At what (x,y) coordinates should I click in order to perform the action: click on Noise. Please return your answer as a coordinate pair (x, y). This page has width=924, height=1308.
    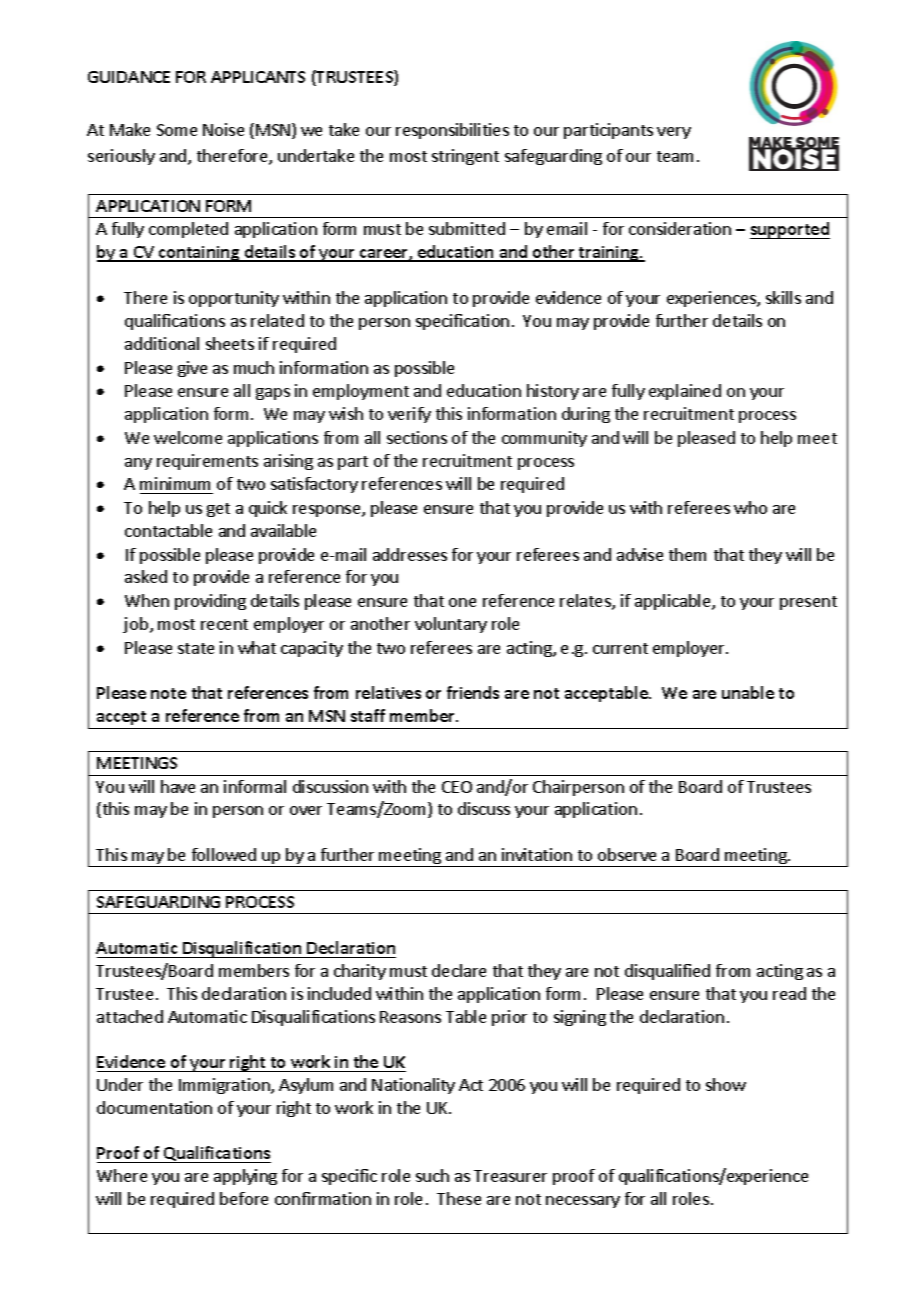
    Looking at the image, I should click on (223, 129).
